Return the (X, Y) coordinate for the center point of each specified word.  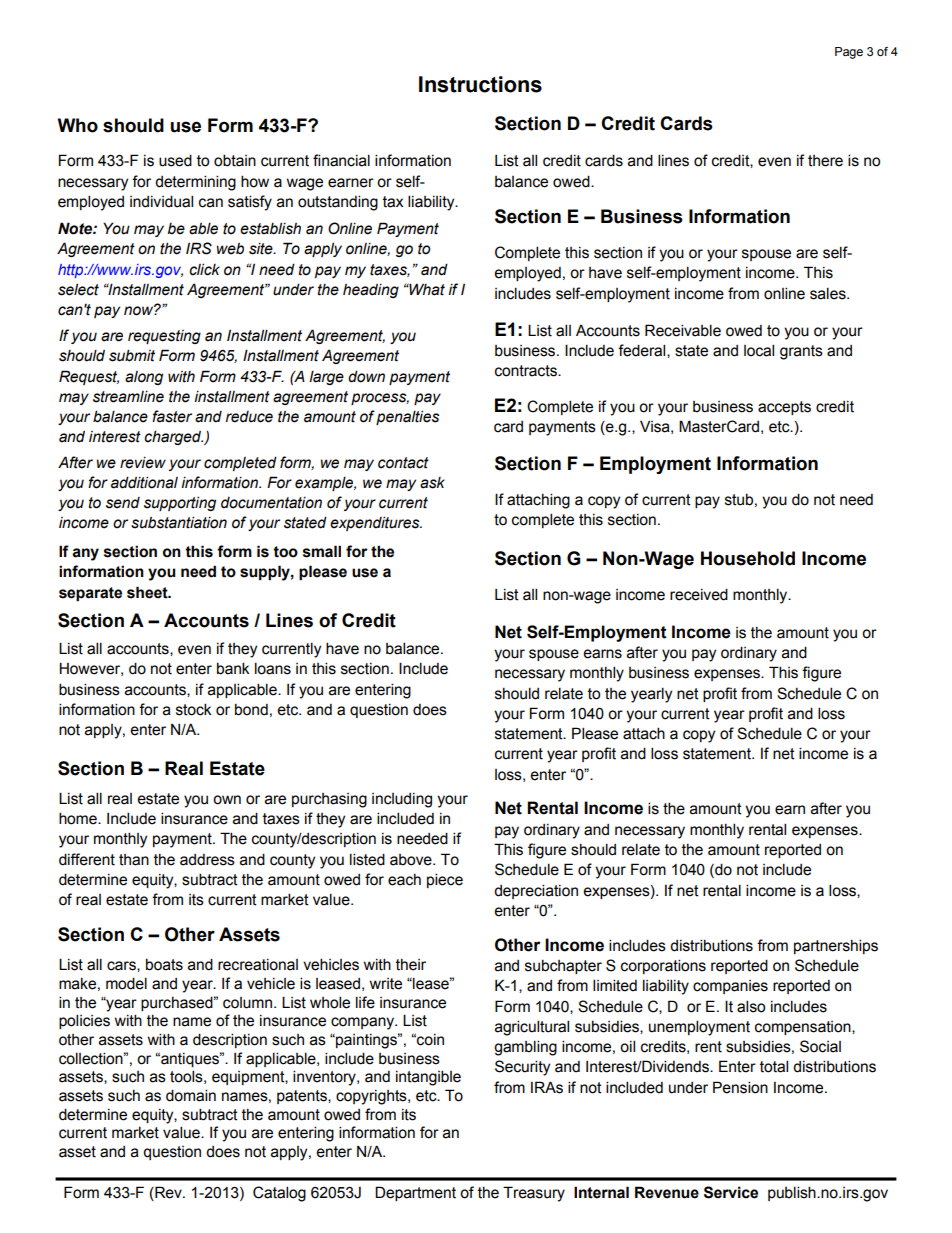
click (204, 269)
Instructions (480, 84)
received (699, 594)
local (759, 350)
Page (849, 53)
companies (730, 987)
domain (191, 1095)
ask (432, 483)
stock (194, 709)
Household (748, 558)
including (402, 800)
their (411, 965)
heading (371, 291)
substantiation (179, 522)
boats (164, 964)
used (175, 160)
